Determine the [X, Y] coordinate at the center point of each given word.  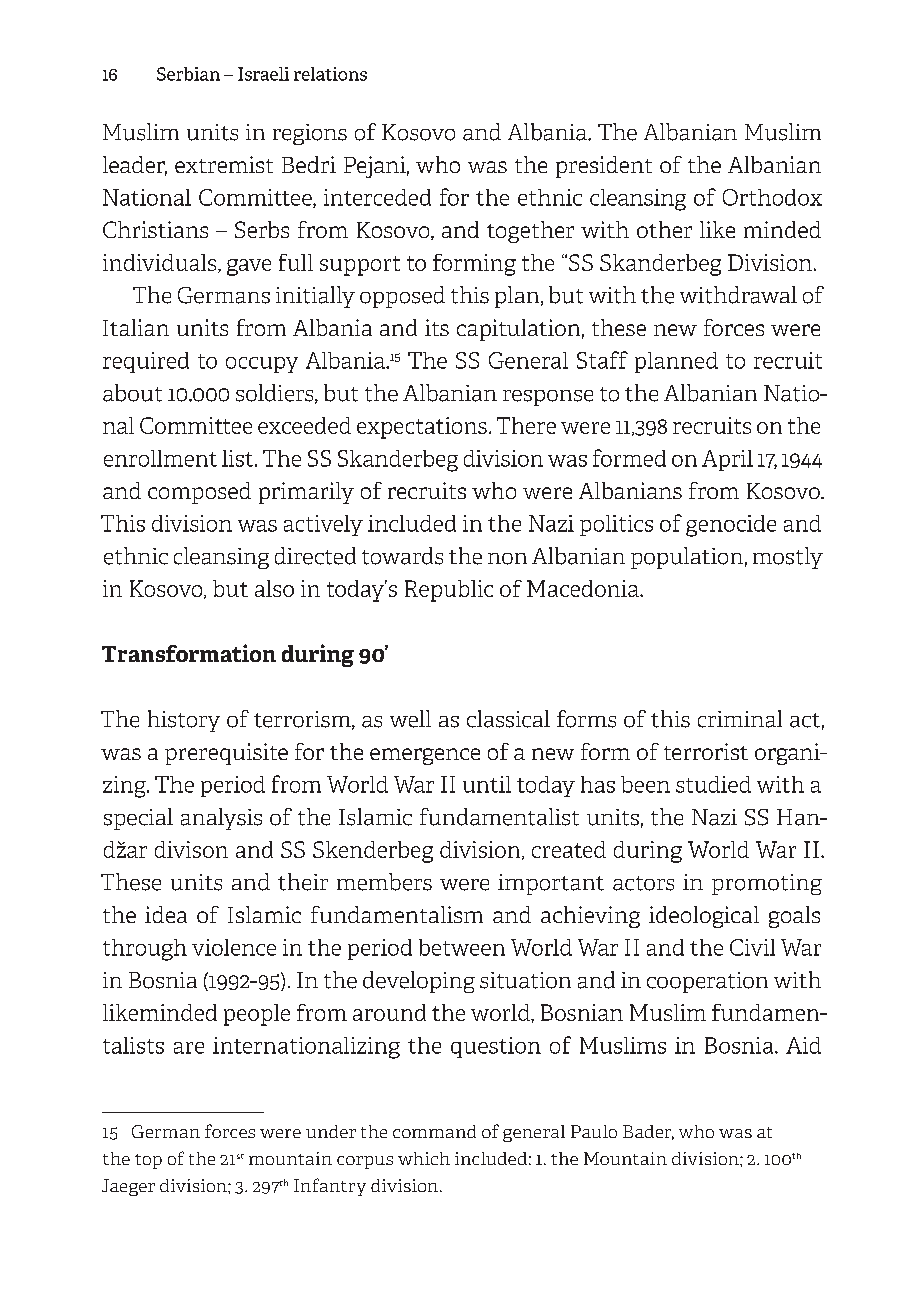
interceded [377, 197]
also [274, 588]
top [148, 1161]
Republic [449, 591]
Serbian [188, 74]
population [687, 558]
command [434, 1131]
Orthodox [772, 197]
